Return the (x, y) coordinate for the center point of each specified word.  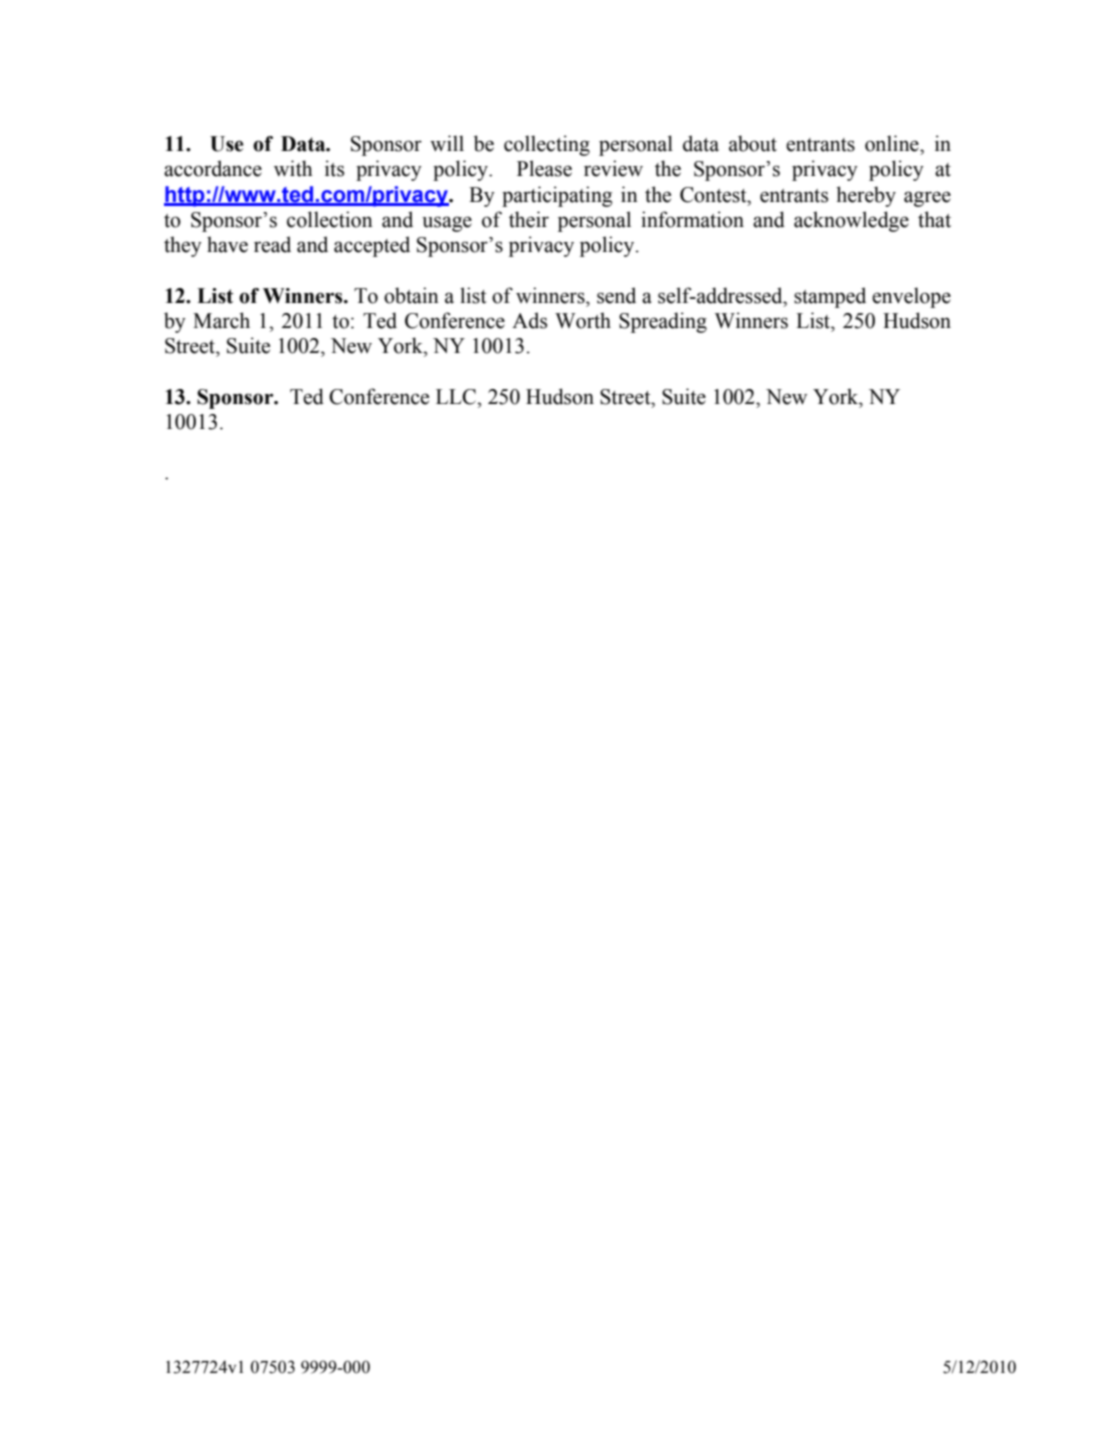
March (221, 320)
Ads (529, 320)
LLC (457, 397)
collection (330, 219)
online (893, 143)
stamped (830, 297)
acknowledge (851, 221)
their (529, 219)
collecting (547, 145)
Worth (583, 320)
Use (227, 144)
